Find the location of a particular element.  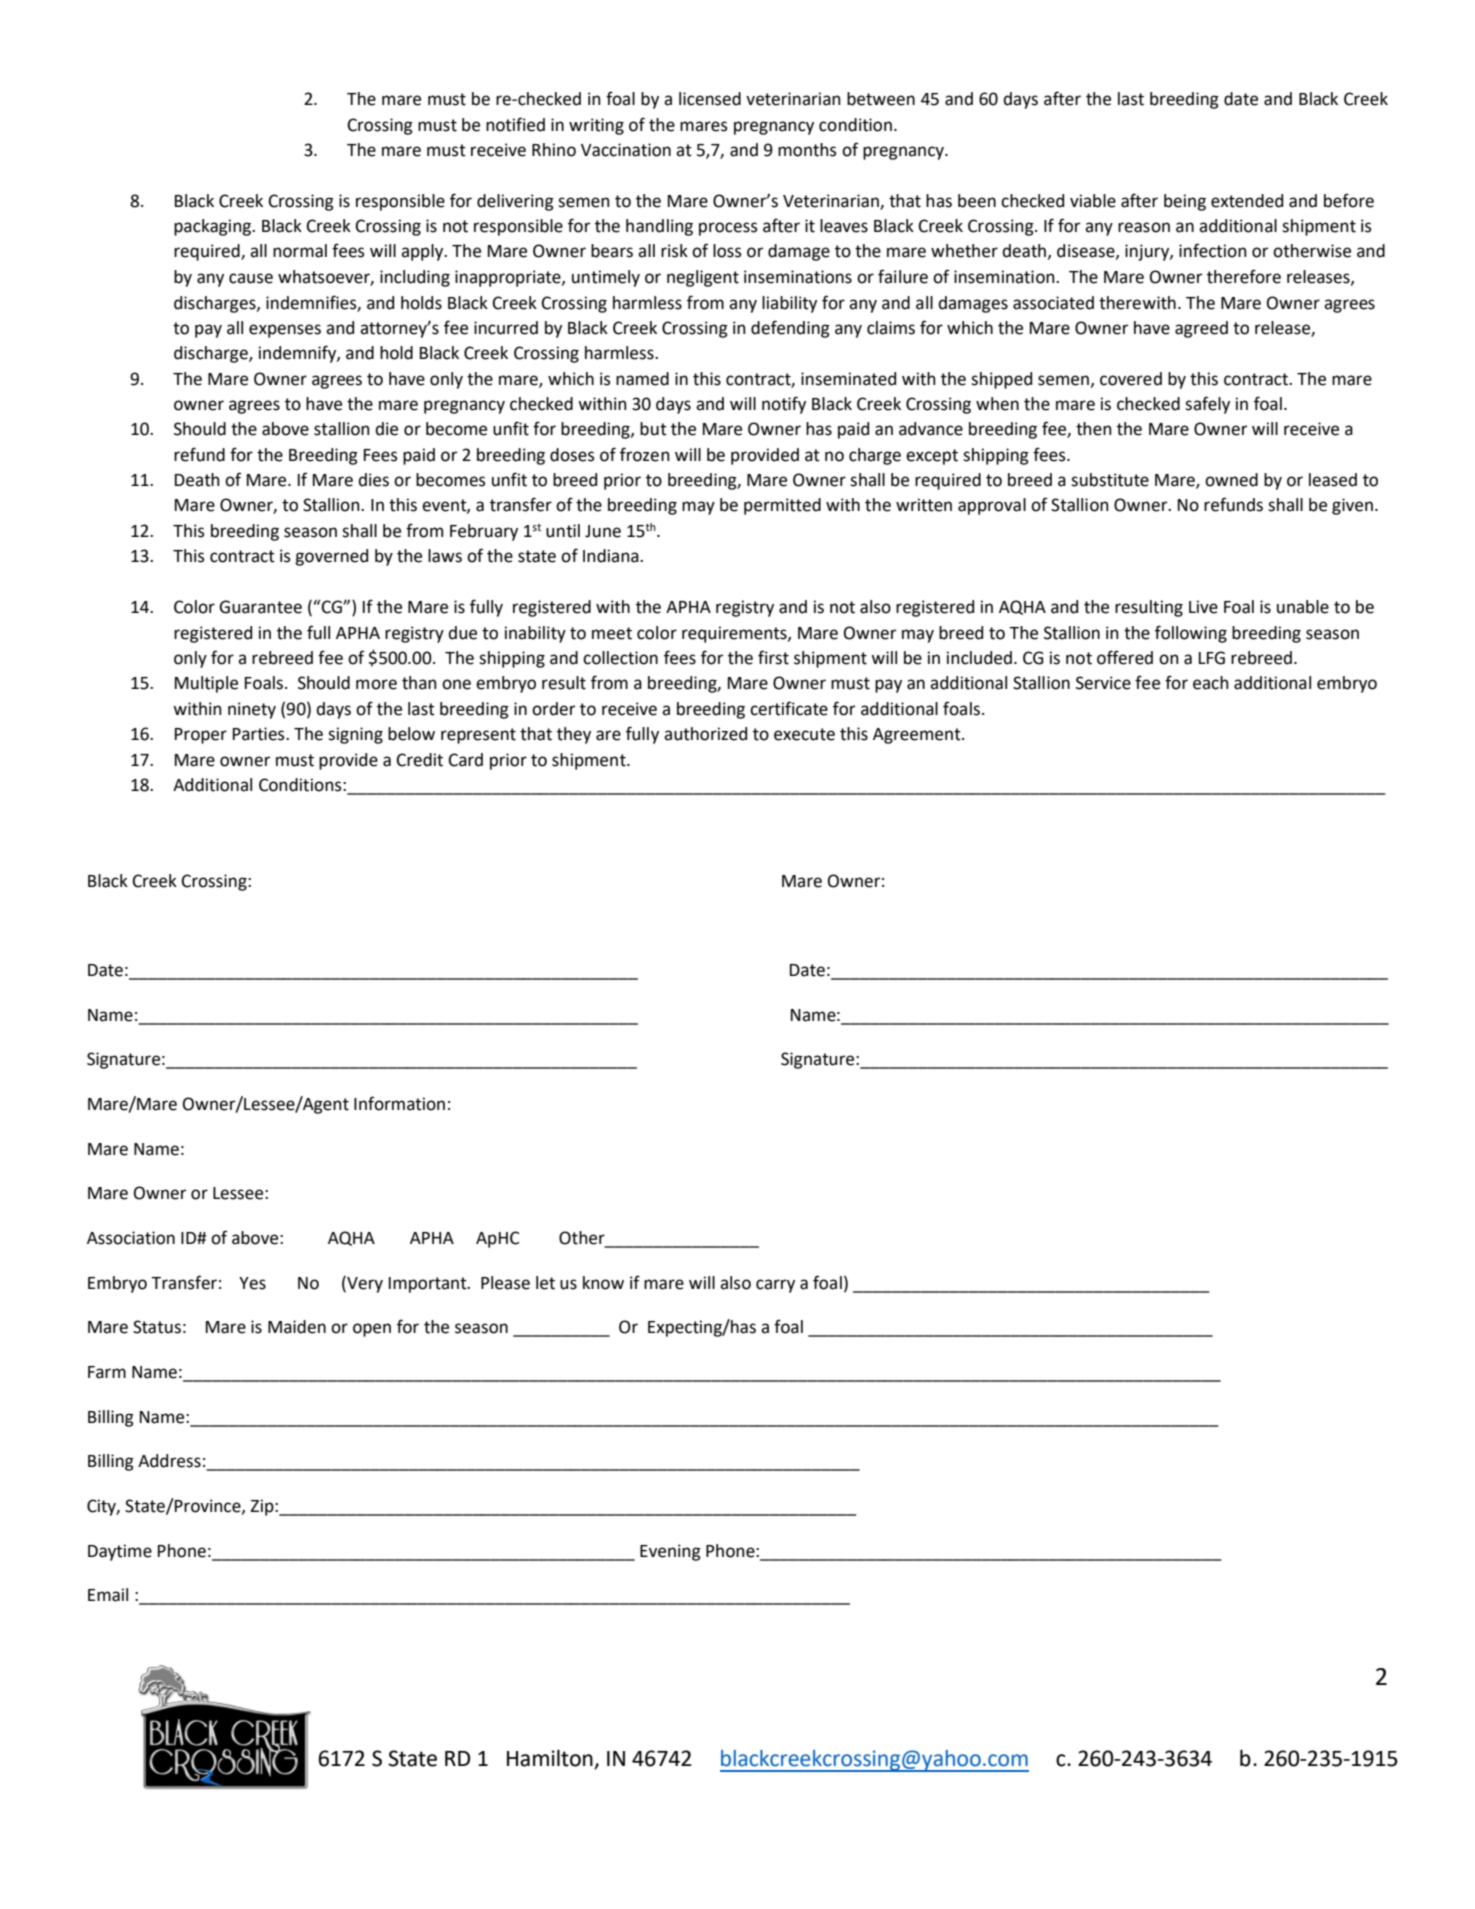

Multiple is located at coordinates (206, 684).
